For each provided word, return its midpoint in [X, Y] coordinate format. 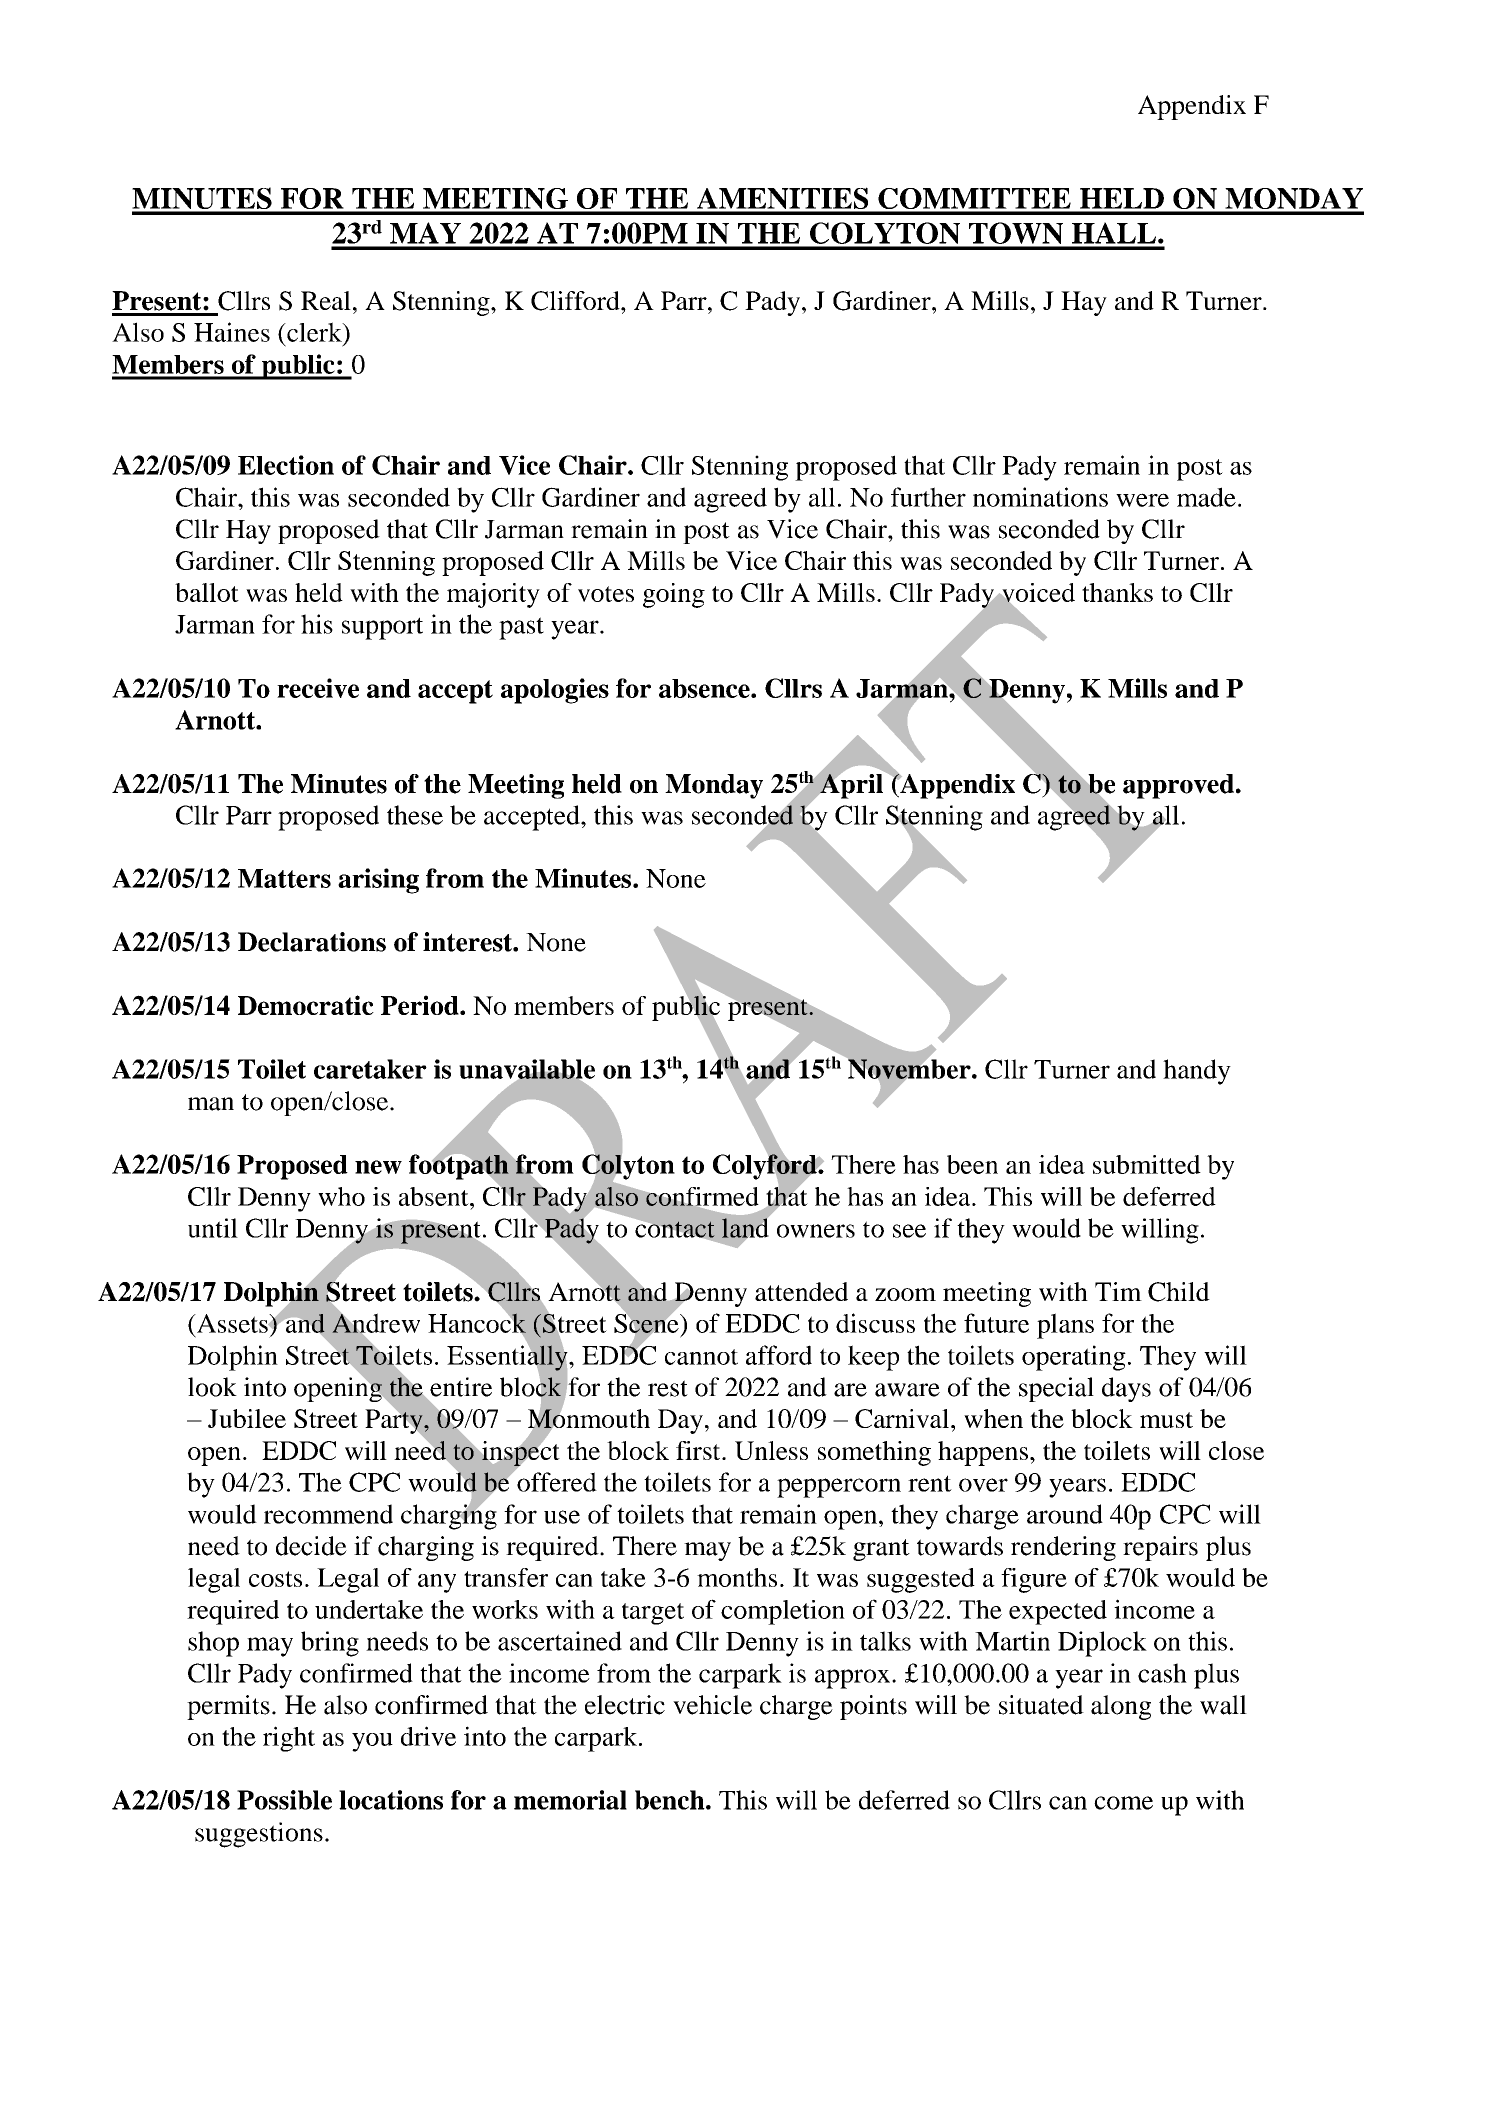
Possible [284, 1800]
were [1142, 500]
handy [1197, 1072]
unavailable [527, 1070]
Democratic [306, 1005]
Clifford [576, 301]
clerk [314, 332]
